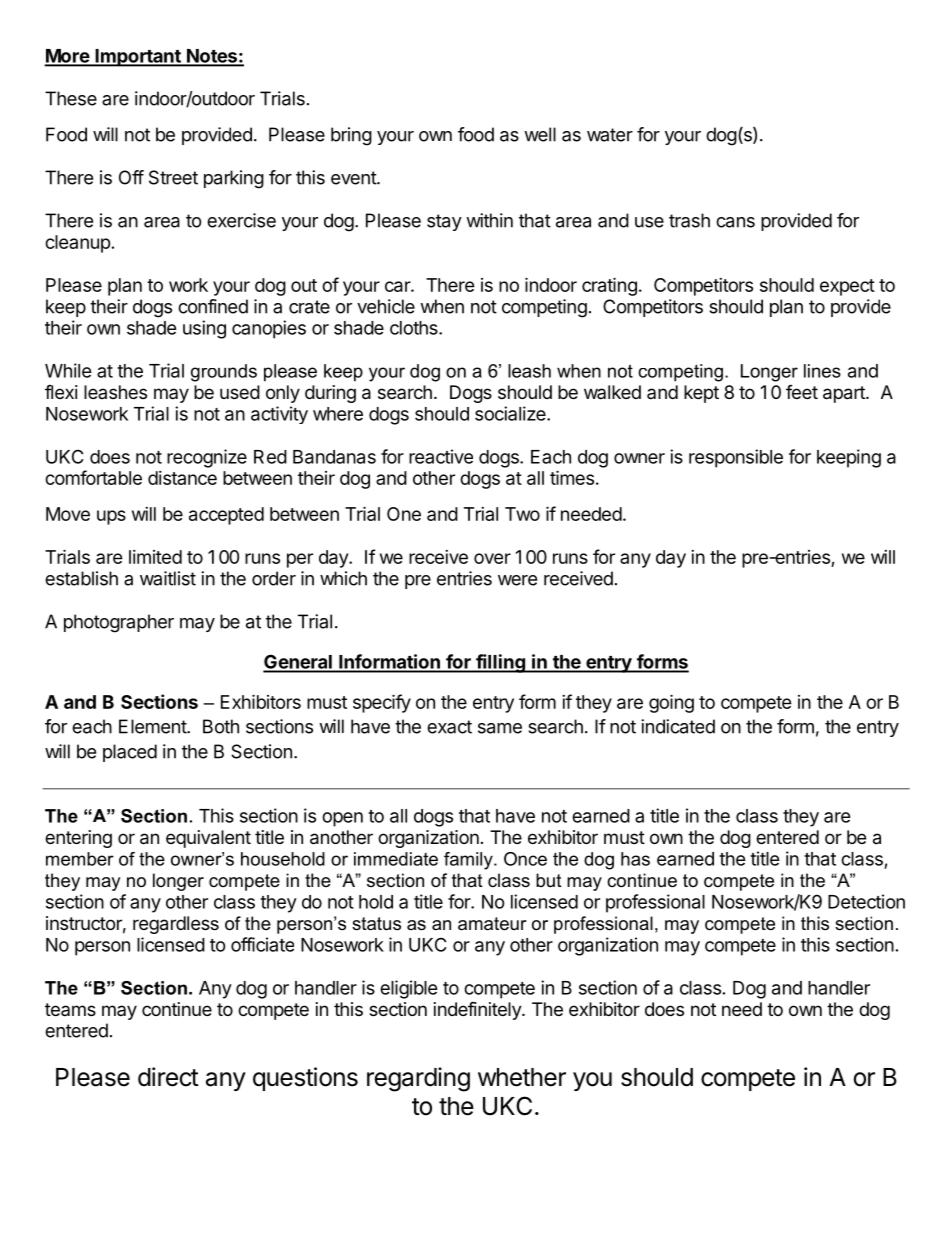 The width and height of the page is (952, 1233). Describe the element at coordinates (415, 328) in the page. I see `cloths` at that location.
